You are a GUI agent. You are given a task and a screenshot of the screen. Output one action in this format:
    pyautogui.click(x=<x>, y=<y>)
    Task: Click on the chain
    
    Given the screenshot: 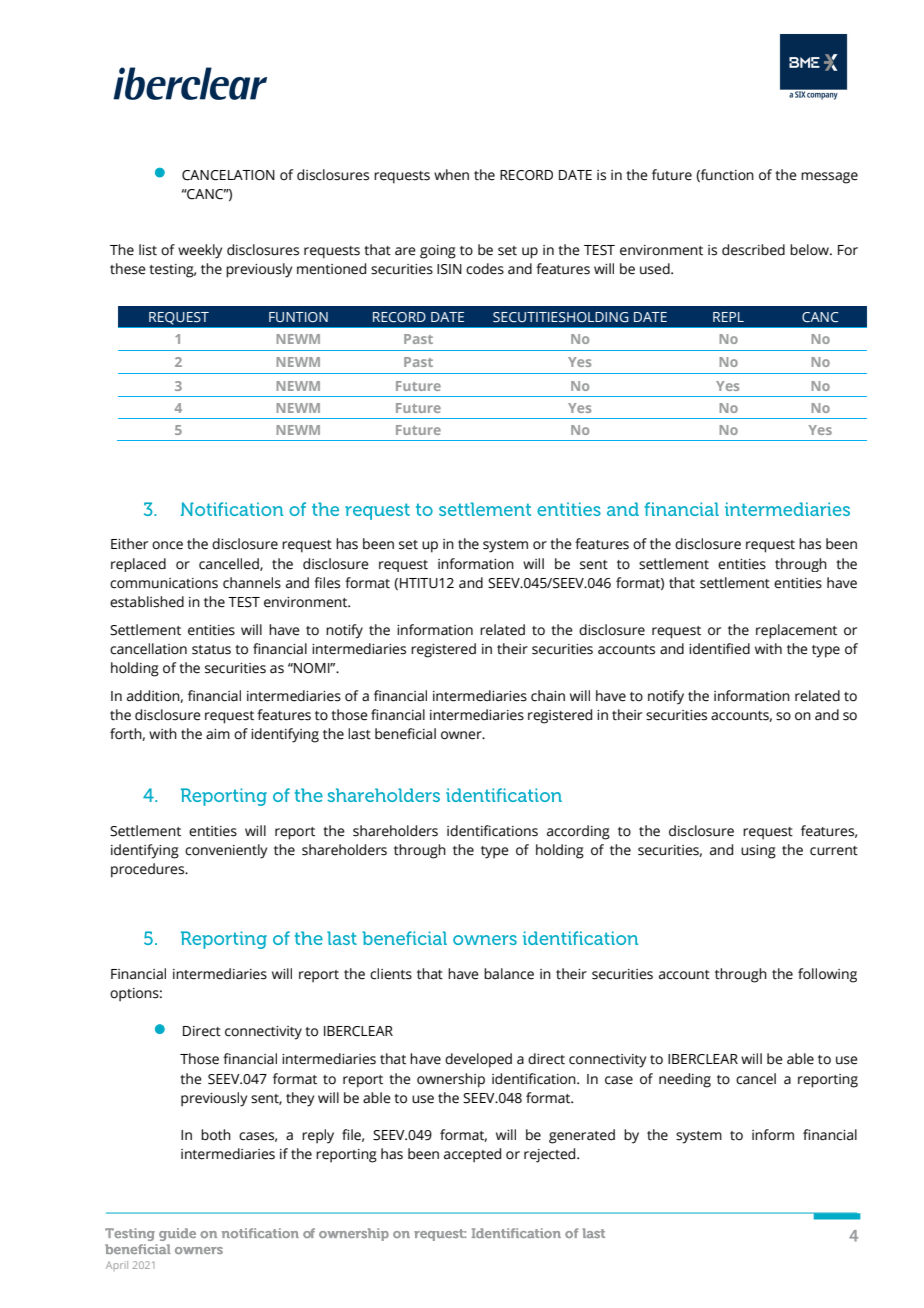 What is the action you would take?
    pyautogui.click(x=548, y=696)
